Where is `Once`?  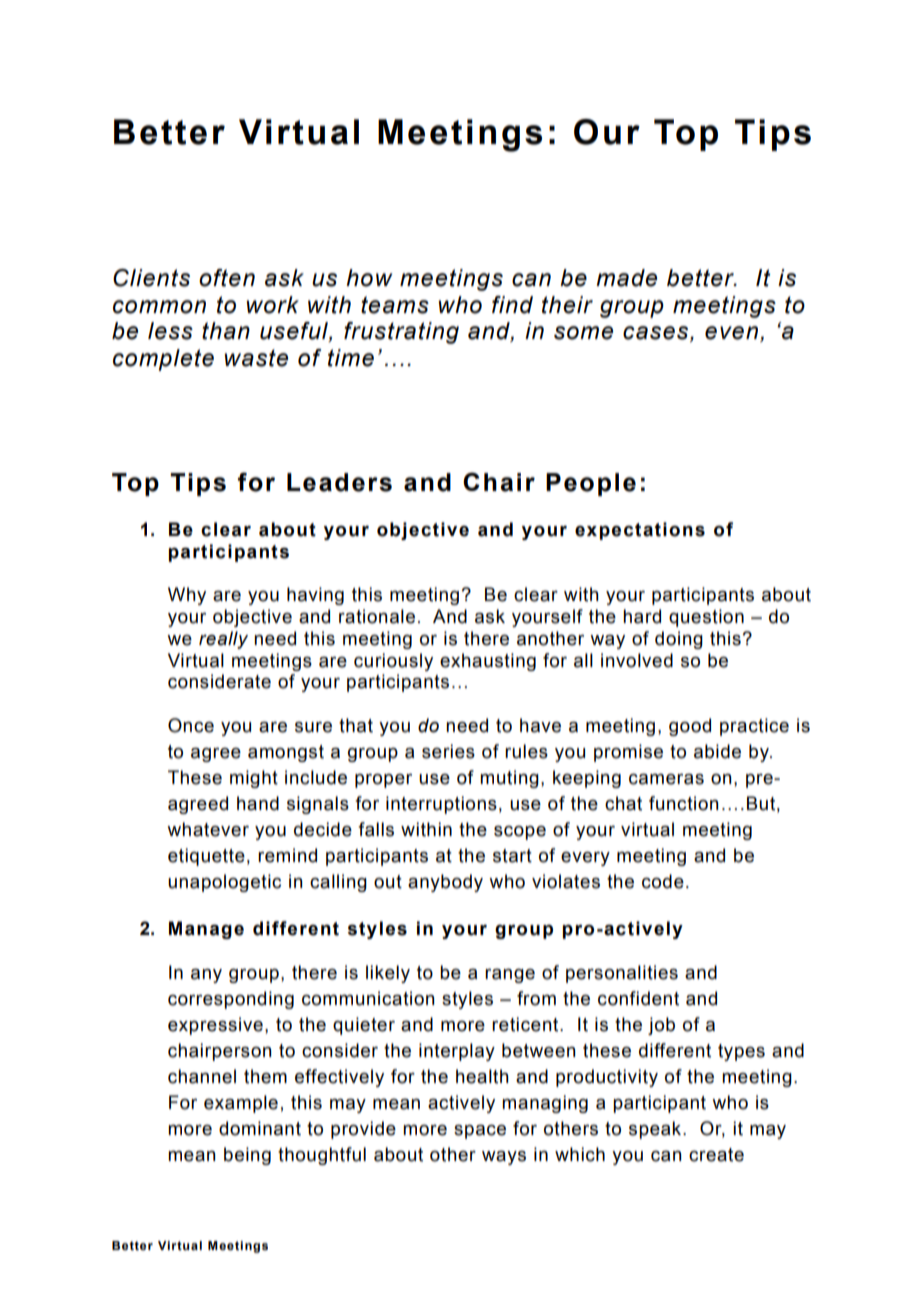 Once is located at coordinates (191, 725).
